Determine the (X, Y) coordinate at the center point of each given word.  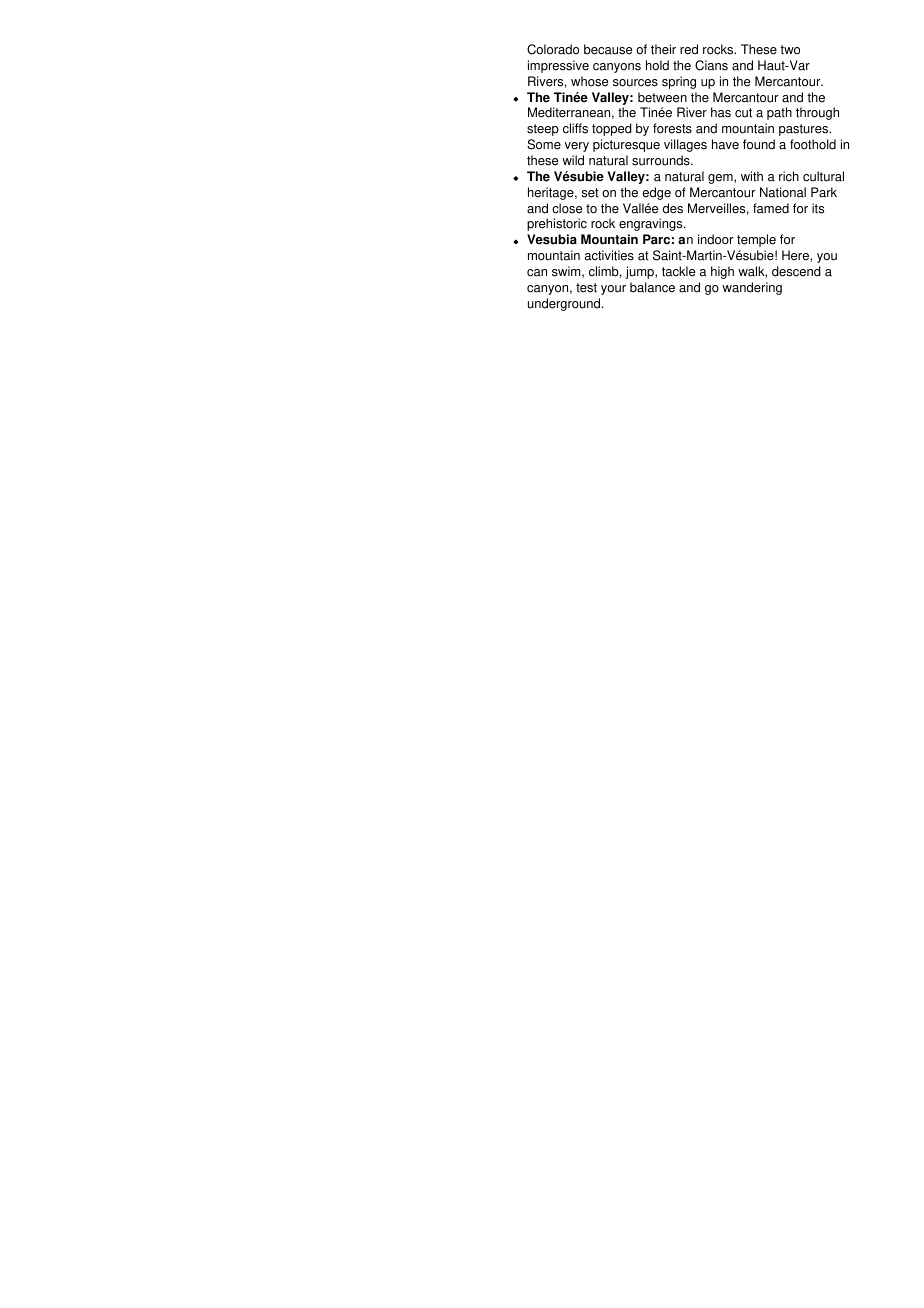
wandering (752, 288)
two (790, 50)
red (689, 49)
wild (573, 160)
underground (565, 304)
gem (721, 179)
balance (652, 287)
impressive (558, 66)
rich (789, 176)
